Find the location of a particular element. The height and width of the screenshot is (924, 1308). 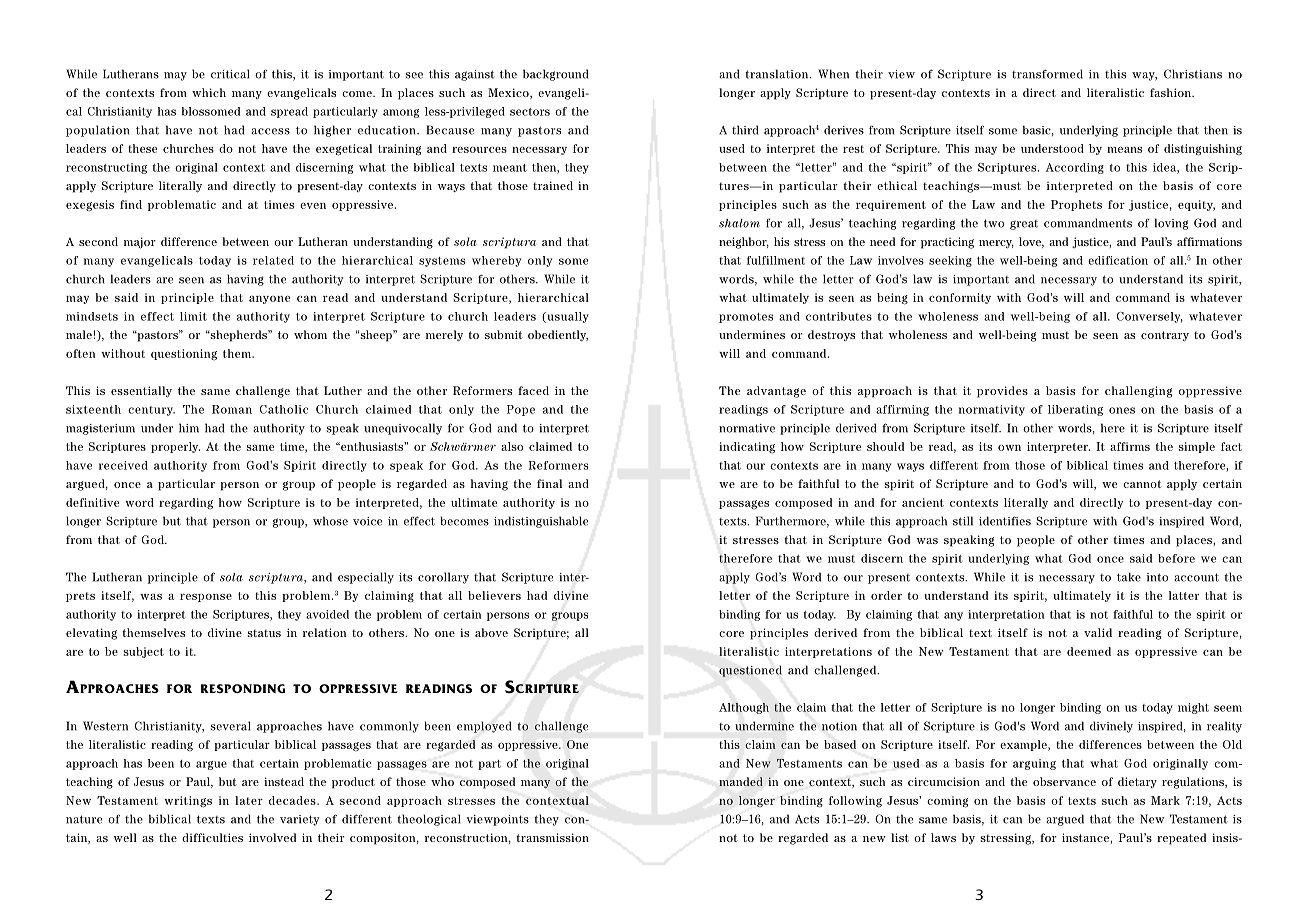

background is located at coordinates (555, 75).
